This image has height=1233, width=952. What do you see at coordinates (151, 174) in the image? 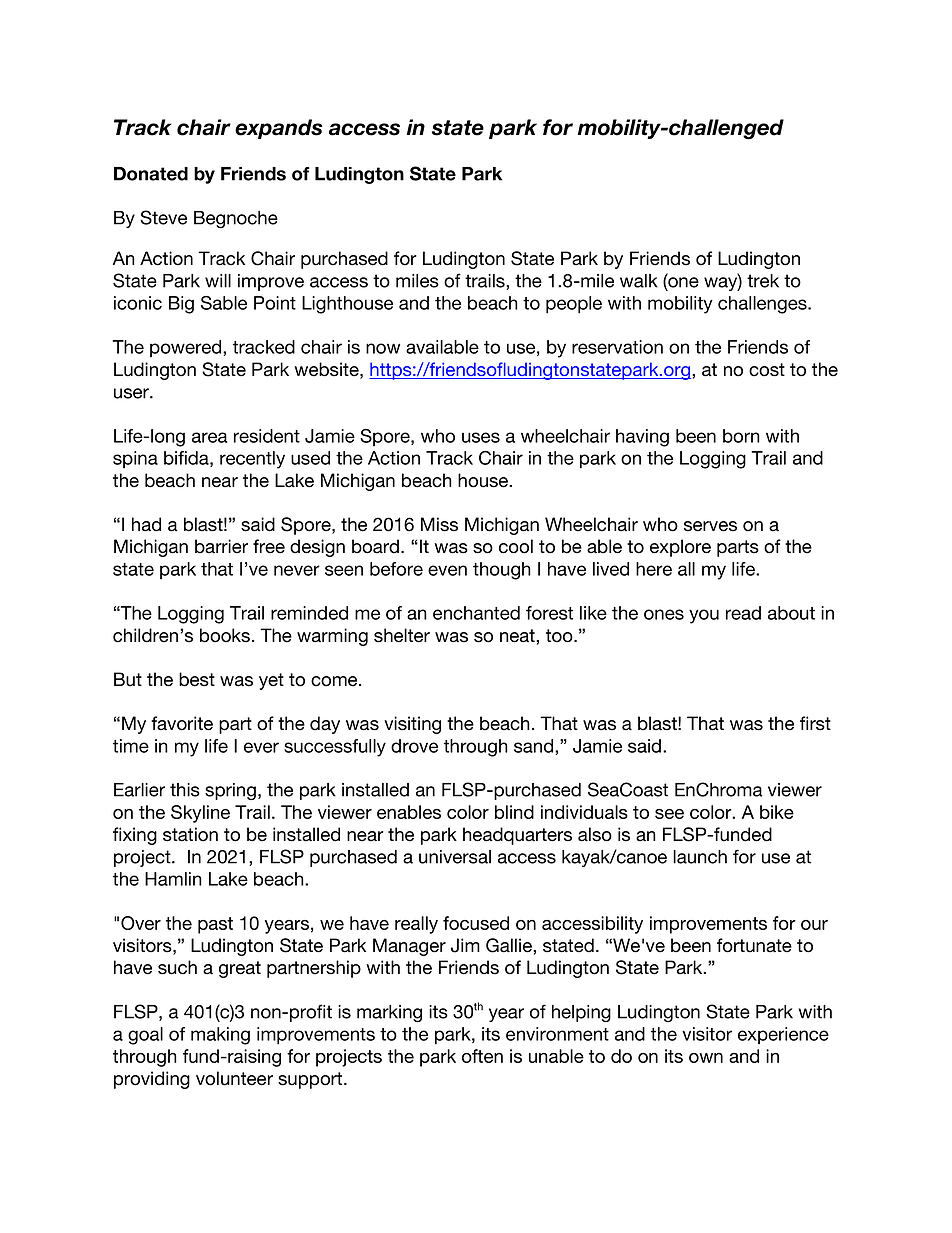
I see `Donated` at bounding box center [151, 174].
